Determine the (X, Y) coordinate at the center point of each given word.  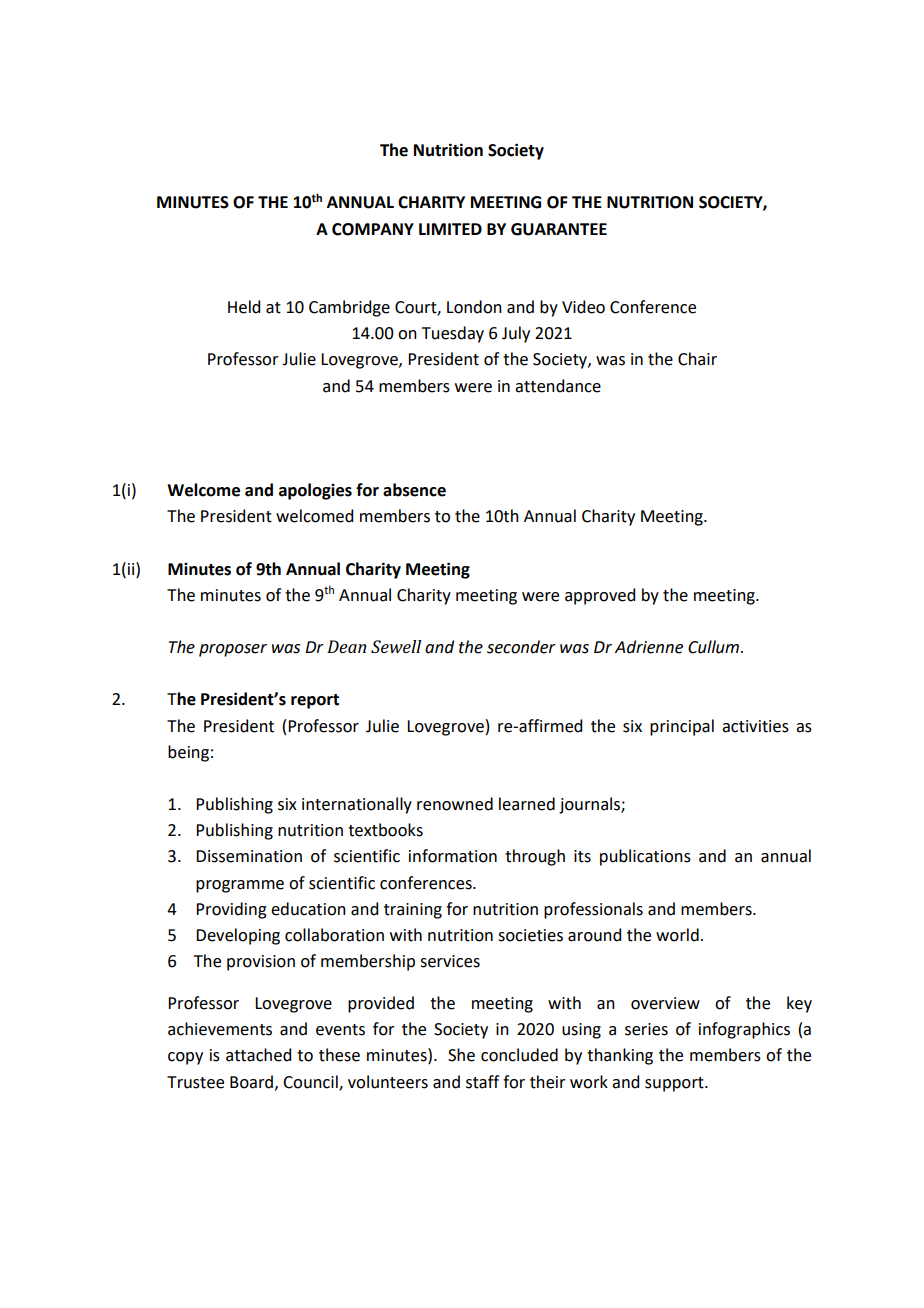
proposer (233, 650)
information (453, 856)
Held (244, 307)
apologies (315, 491)
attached (258, 1055)
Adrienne (649, 647)
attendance (558, 386)
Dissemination (249, 856)
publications (645, 857)
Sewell (396, 646)
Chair (697, 359)
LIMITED (450, 229)
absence (414, 490)
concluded (519, 1055)
